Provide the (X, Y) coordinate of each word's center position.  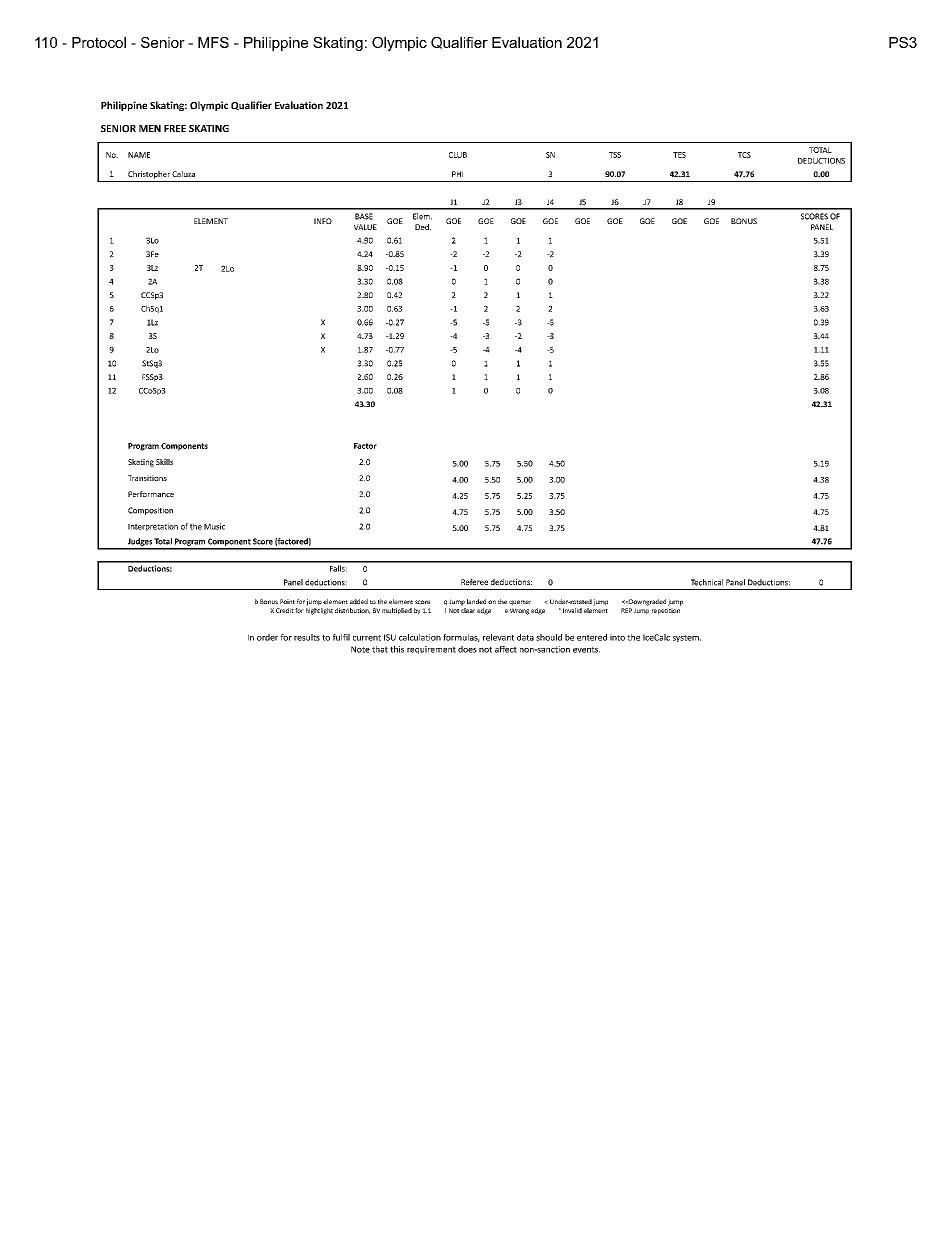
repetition (666, 611)
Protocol (99, 42)
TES (679, 155)
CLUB (458, 155)
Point (287, 601)
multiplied (397, 611)
